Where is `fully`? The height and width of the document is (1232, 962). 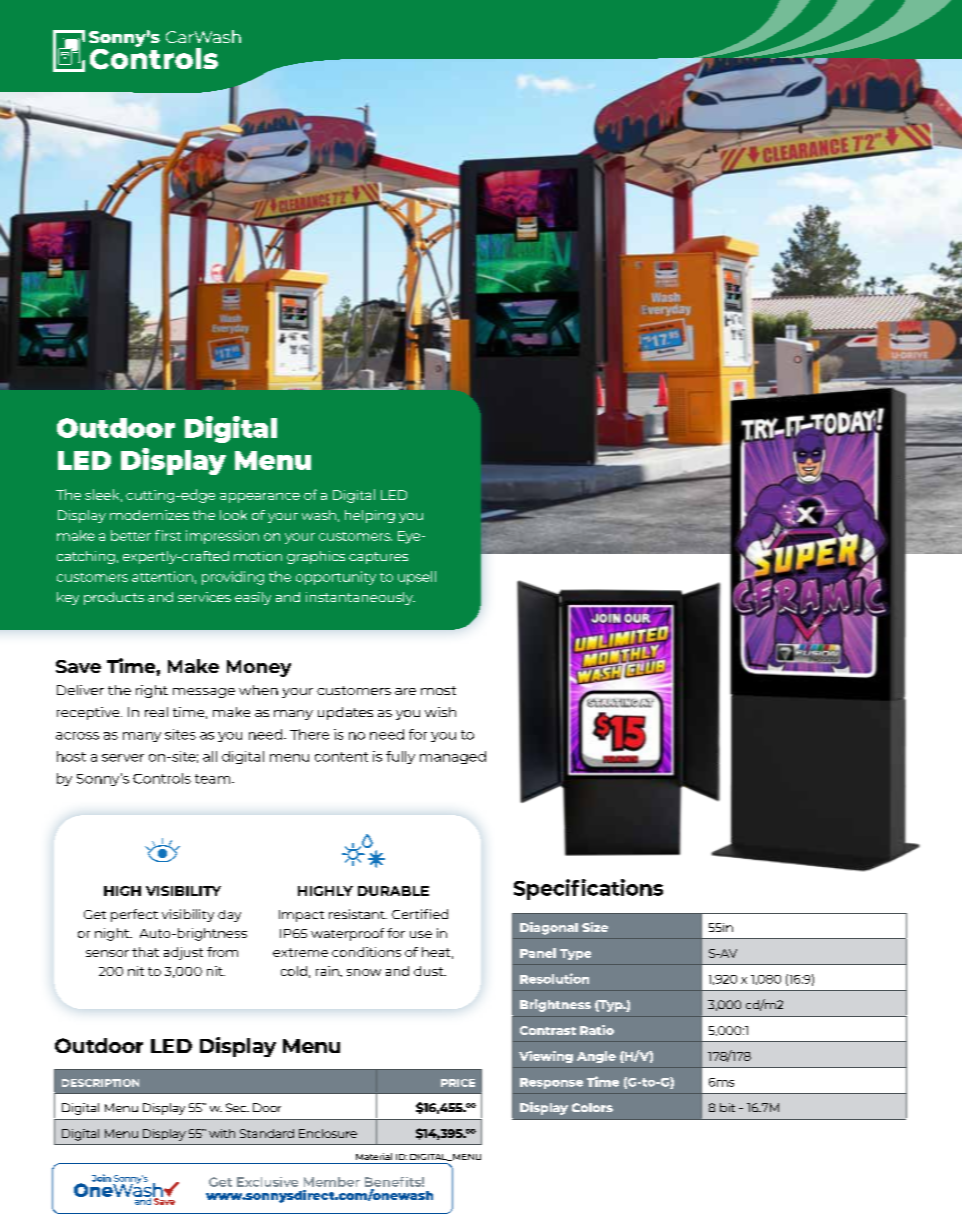 fully is located at coordinates (400, 757).
